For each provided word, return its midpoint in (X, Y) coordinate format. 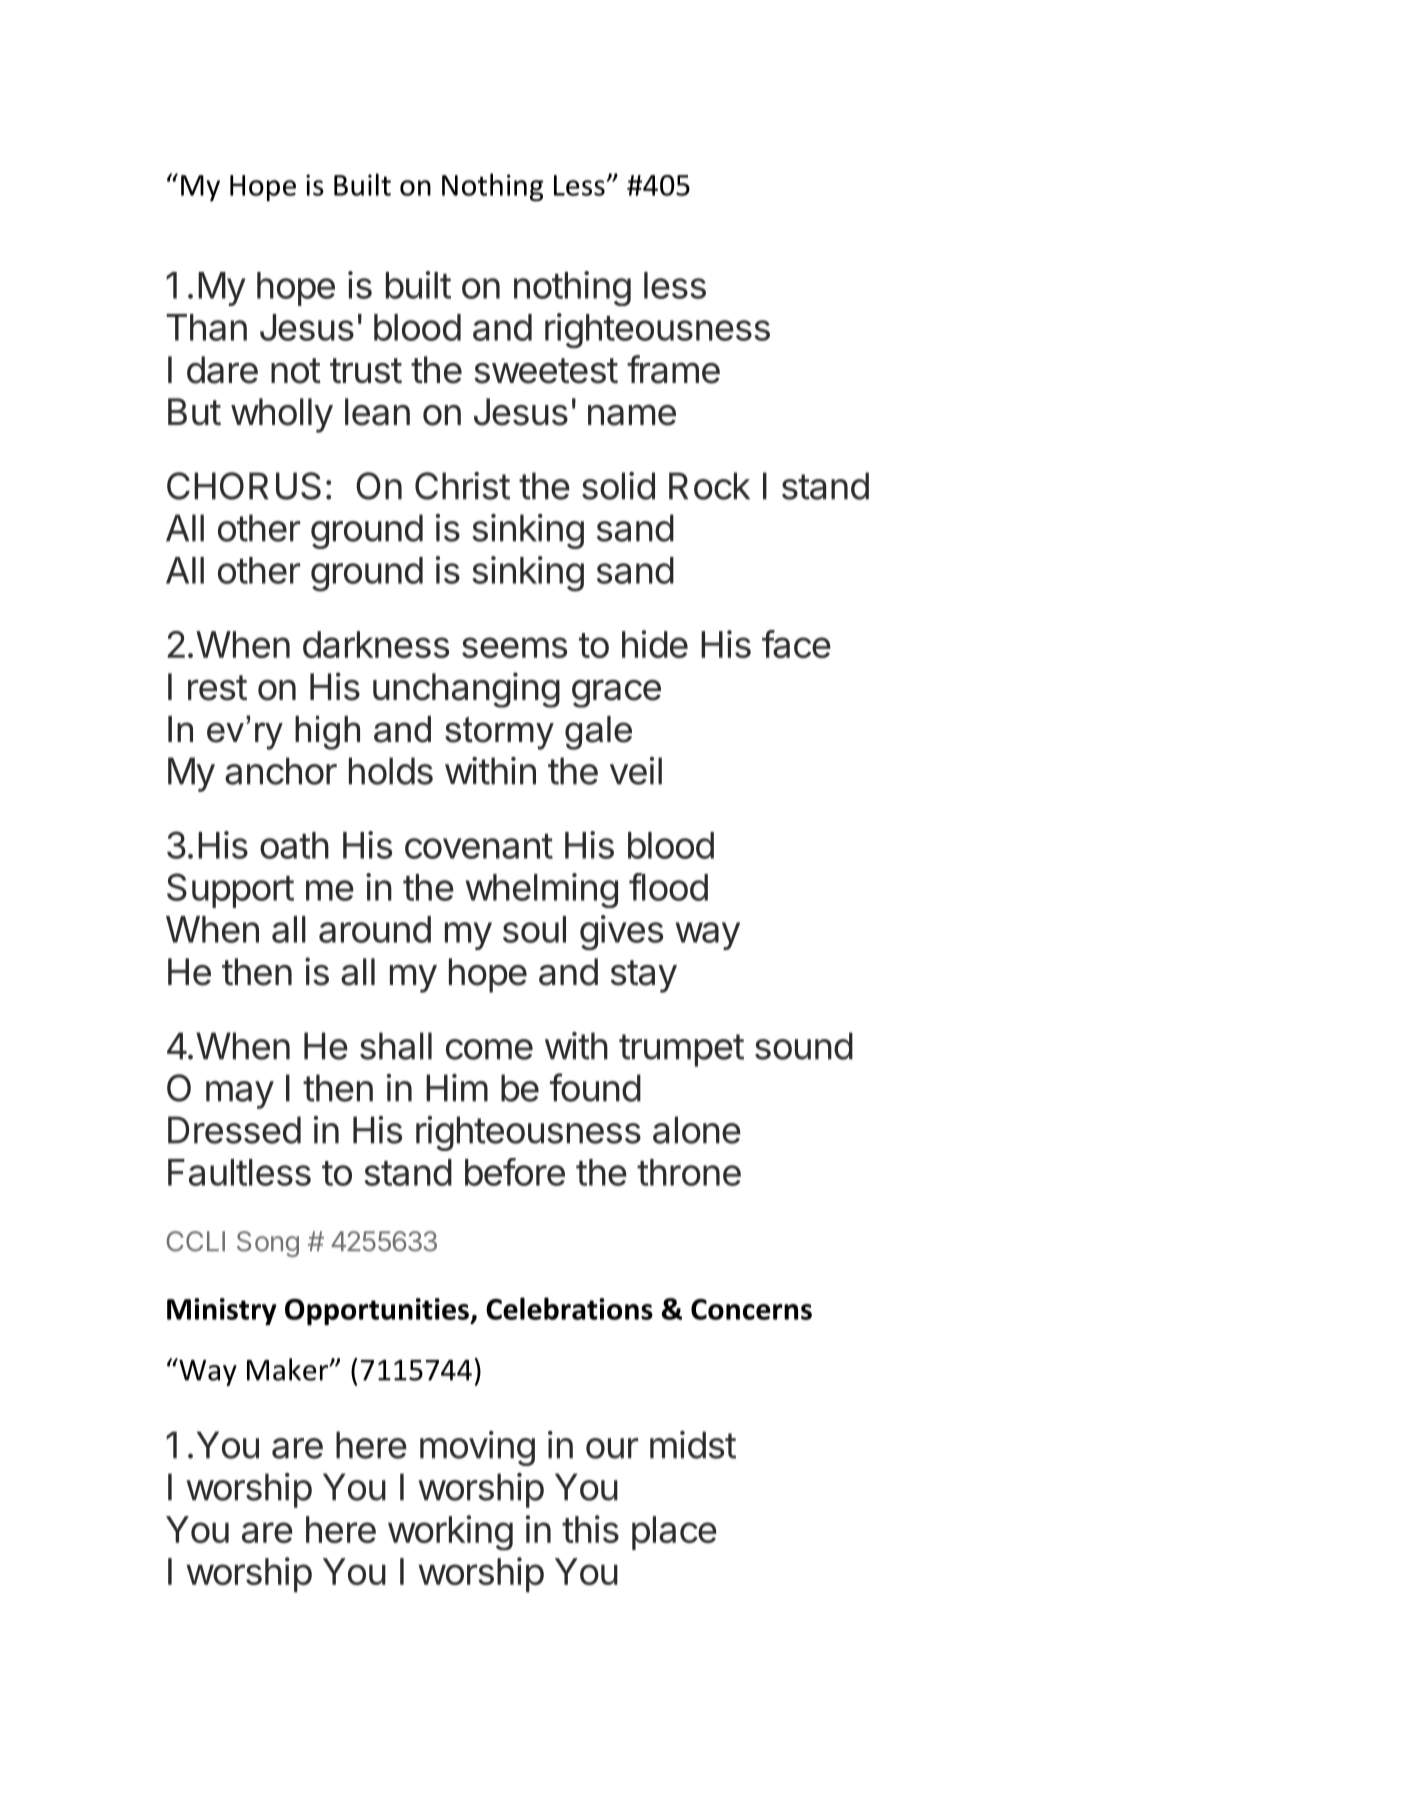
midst (693, 1445)
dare (222, 370)
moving (477, 1448)
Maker (289, 1369)
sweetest (546, 371)
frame (673, 369)
